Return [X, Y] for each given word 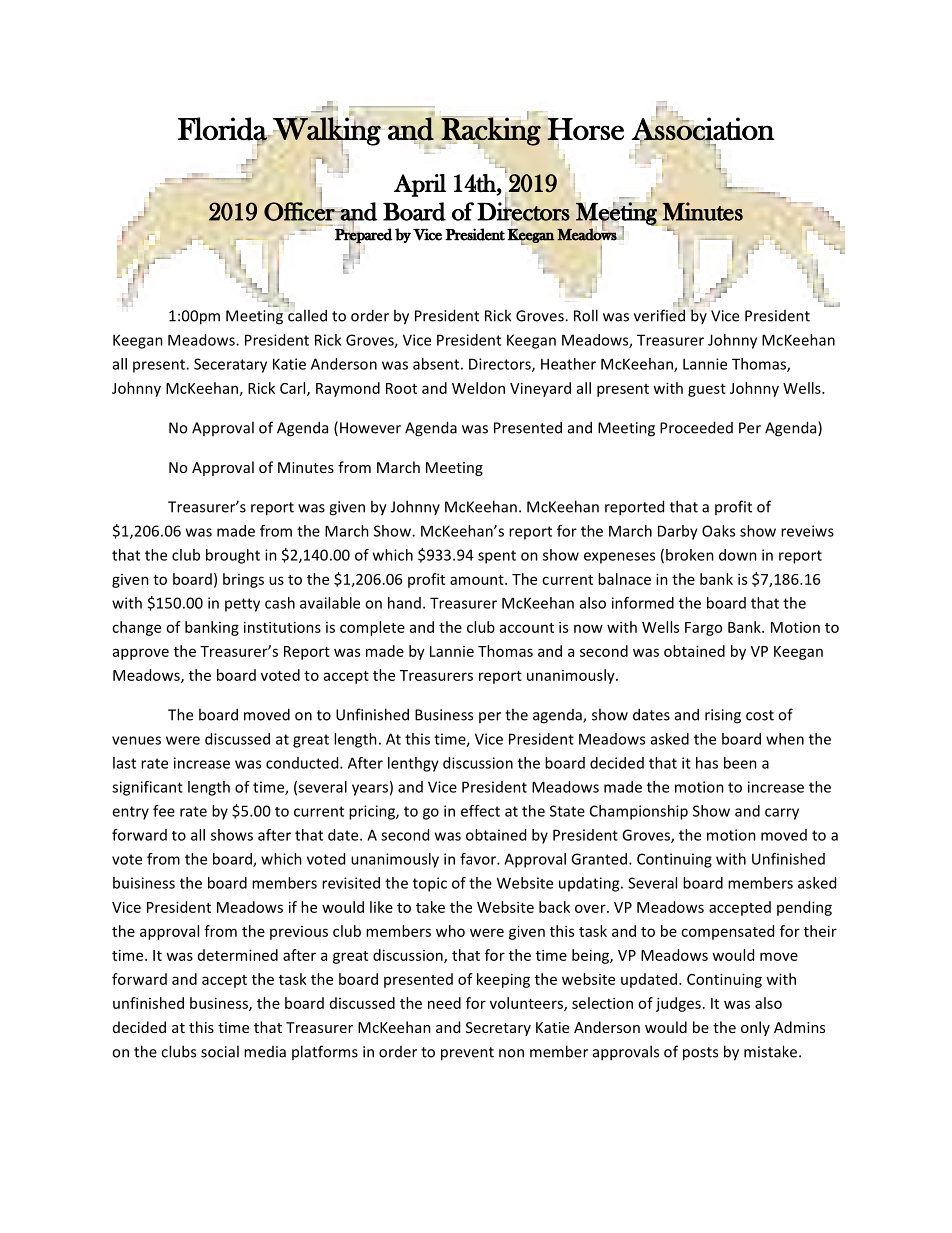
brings [243, 580]
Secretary [498, 1029]
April [420, 185]
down [738, 555]
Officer [300, 210]
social [220, 1051]
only [755, 1028]
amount [478, 580]
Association [703, 129]
